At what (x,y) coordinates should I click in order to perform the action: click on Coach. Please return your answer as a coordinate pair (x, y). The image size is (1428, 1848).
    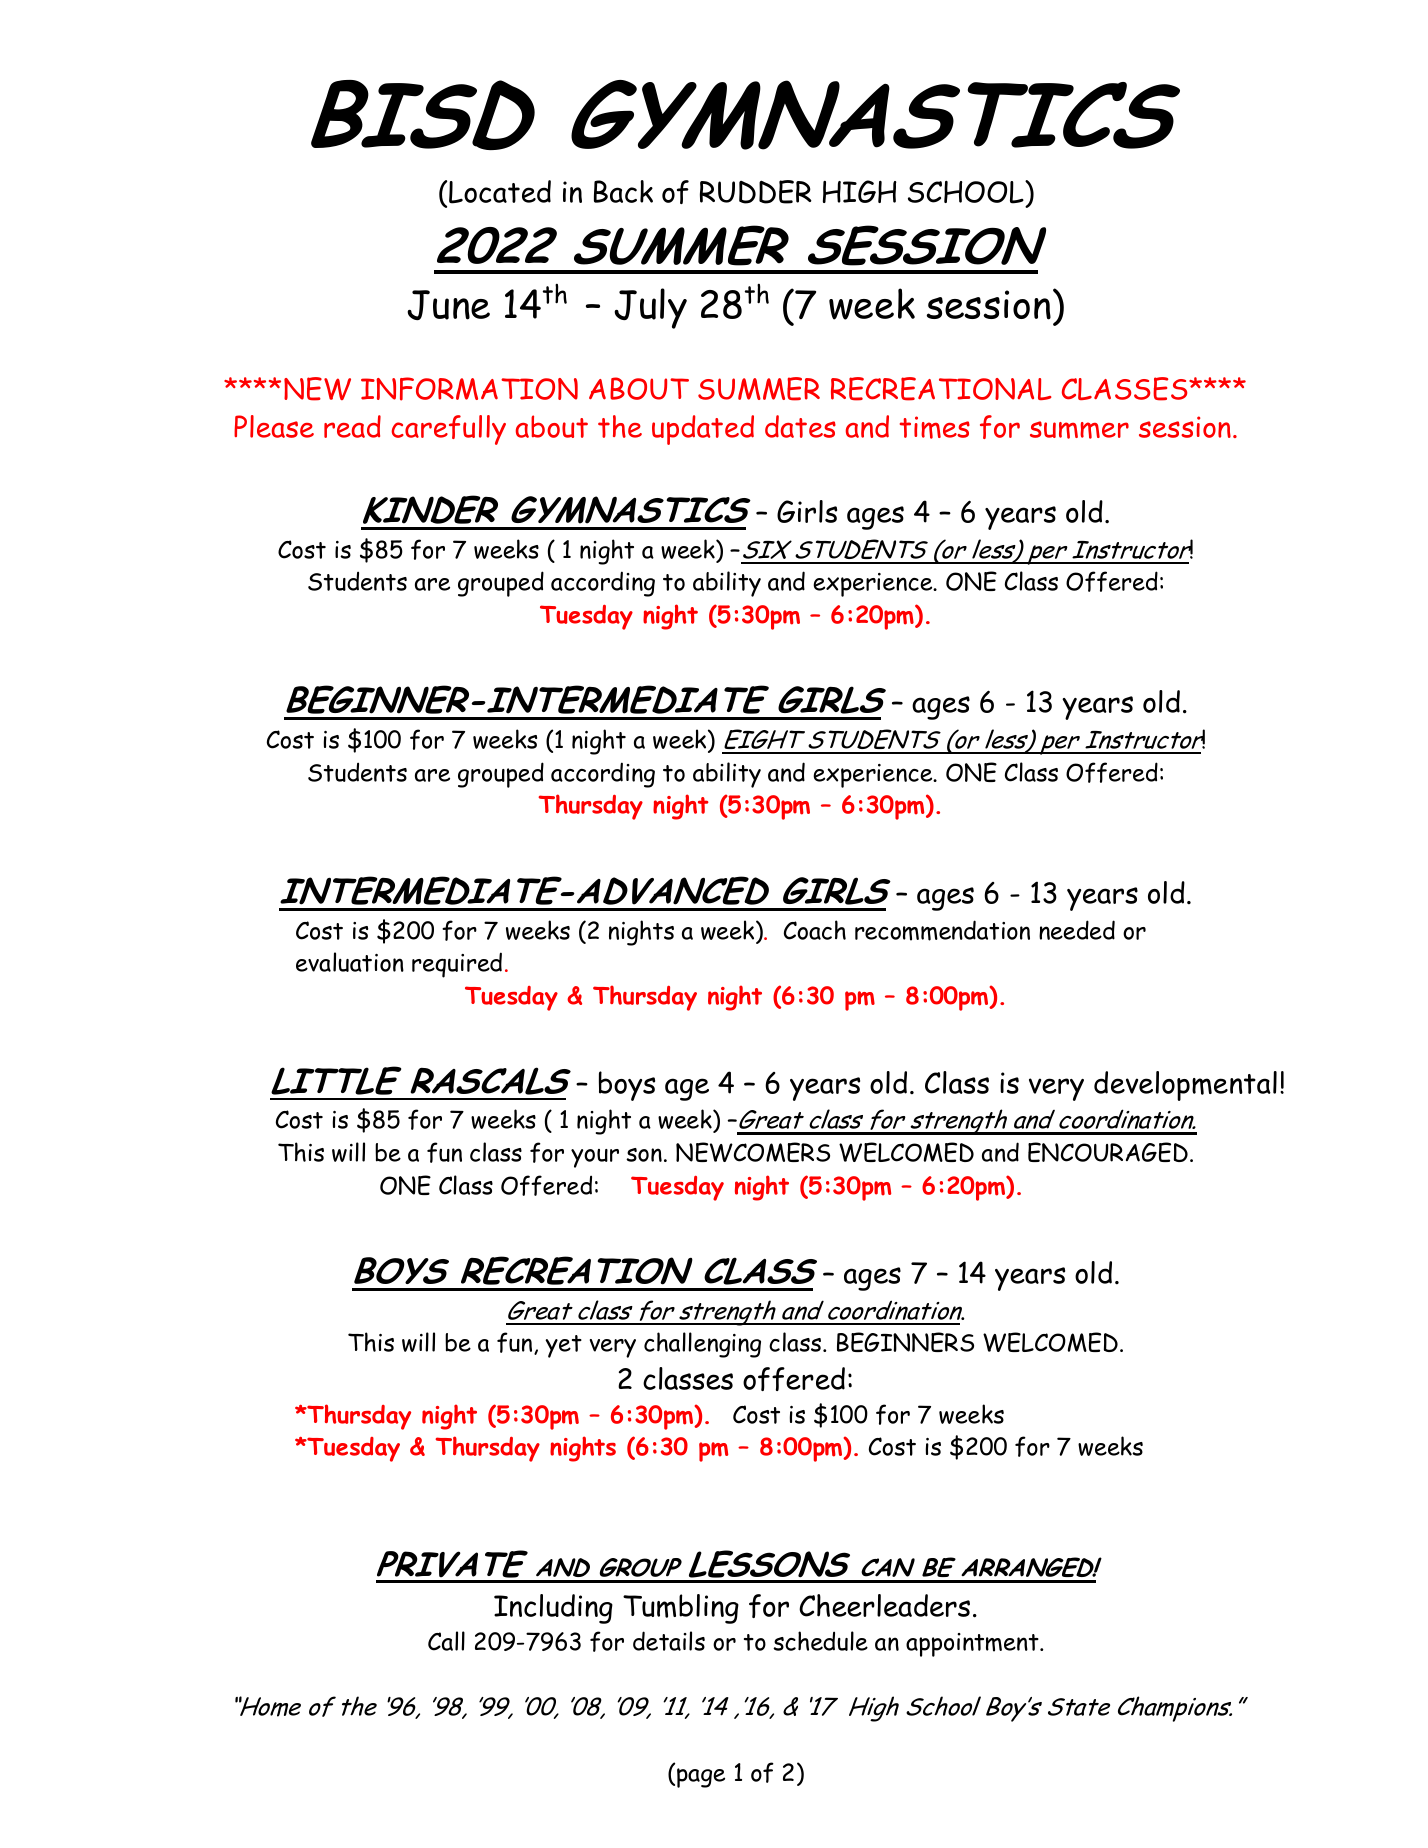
    Looking at the image, I should click on (815, 930).
